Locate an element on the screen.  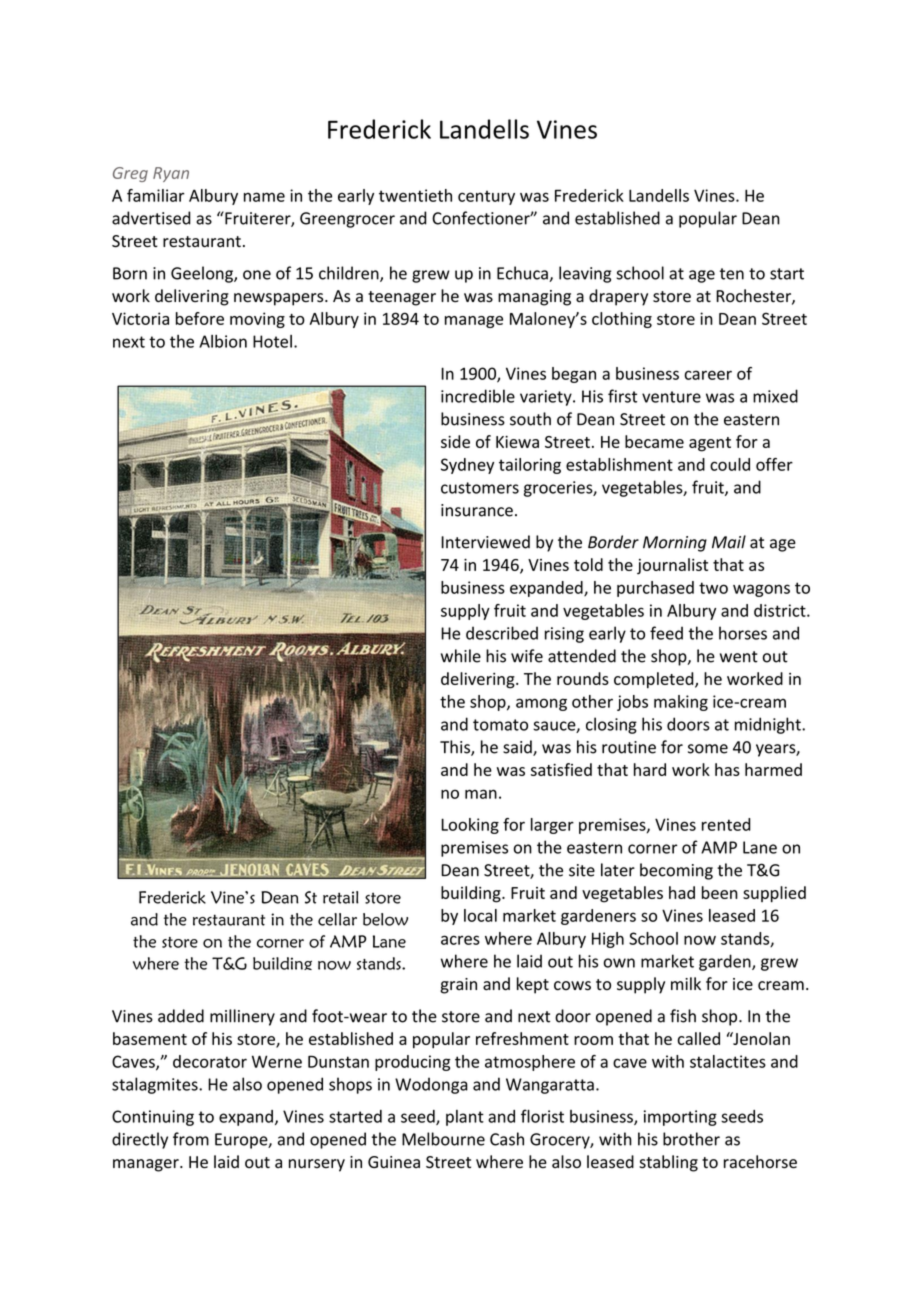
from is located at coordinates (191, 1139).
